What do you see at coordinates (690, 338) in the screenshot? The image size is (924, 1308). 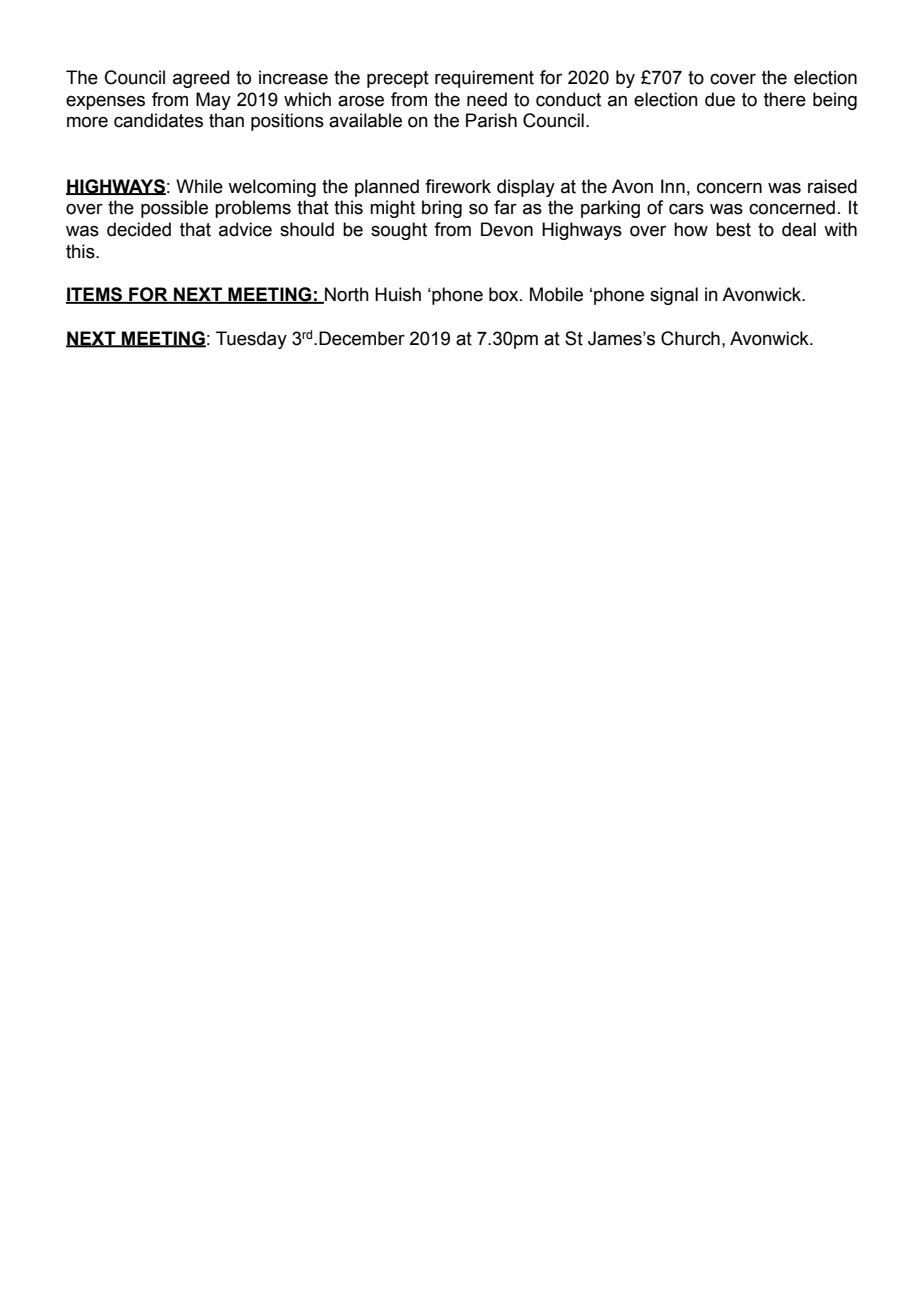 I see `Church` at bounding box center [690, 338].
